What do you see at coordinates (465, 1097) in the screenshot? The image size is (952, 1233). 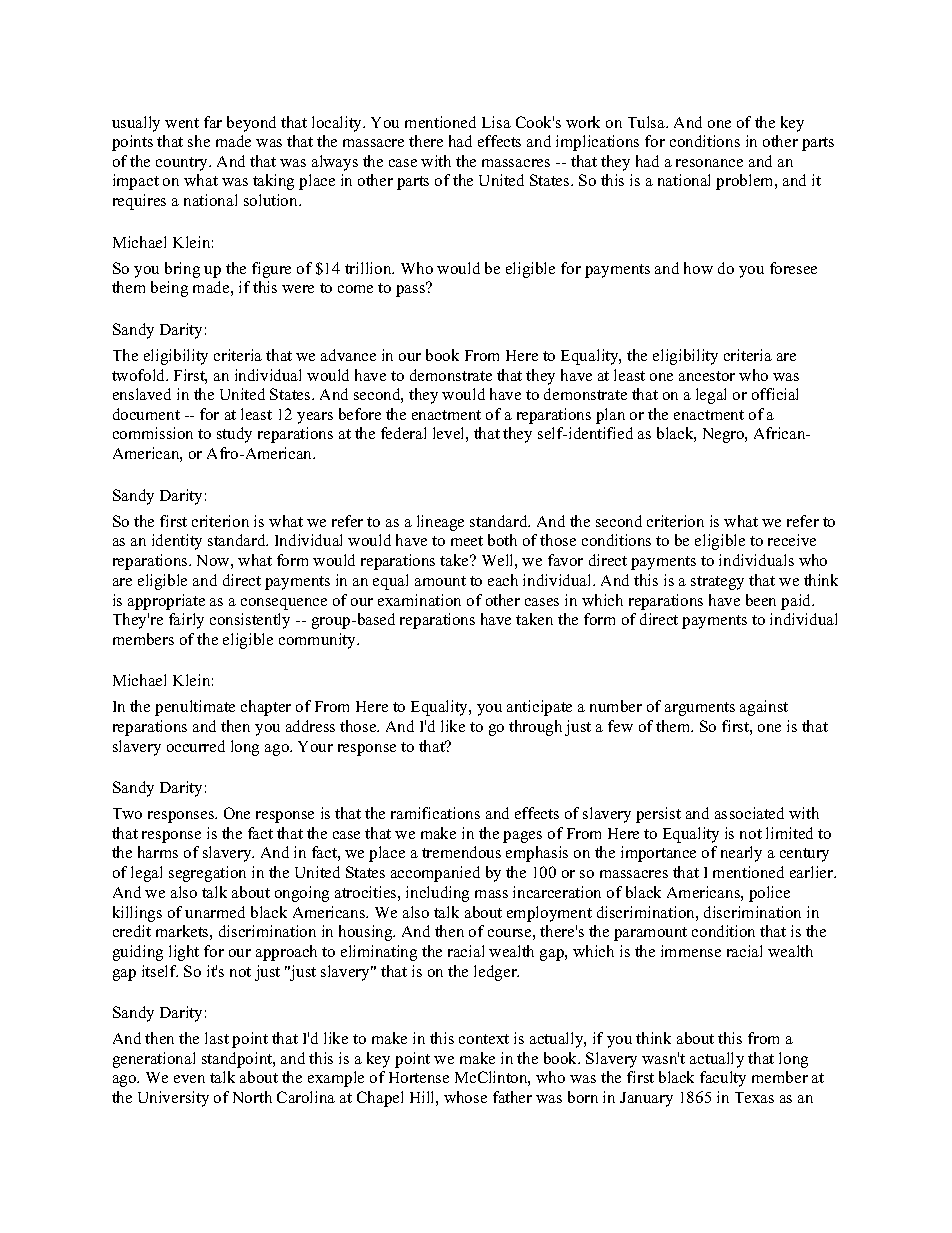 I see `whose` at bounding box center [465, 1097].
